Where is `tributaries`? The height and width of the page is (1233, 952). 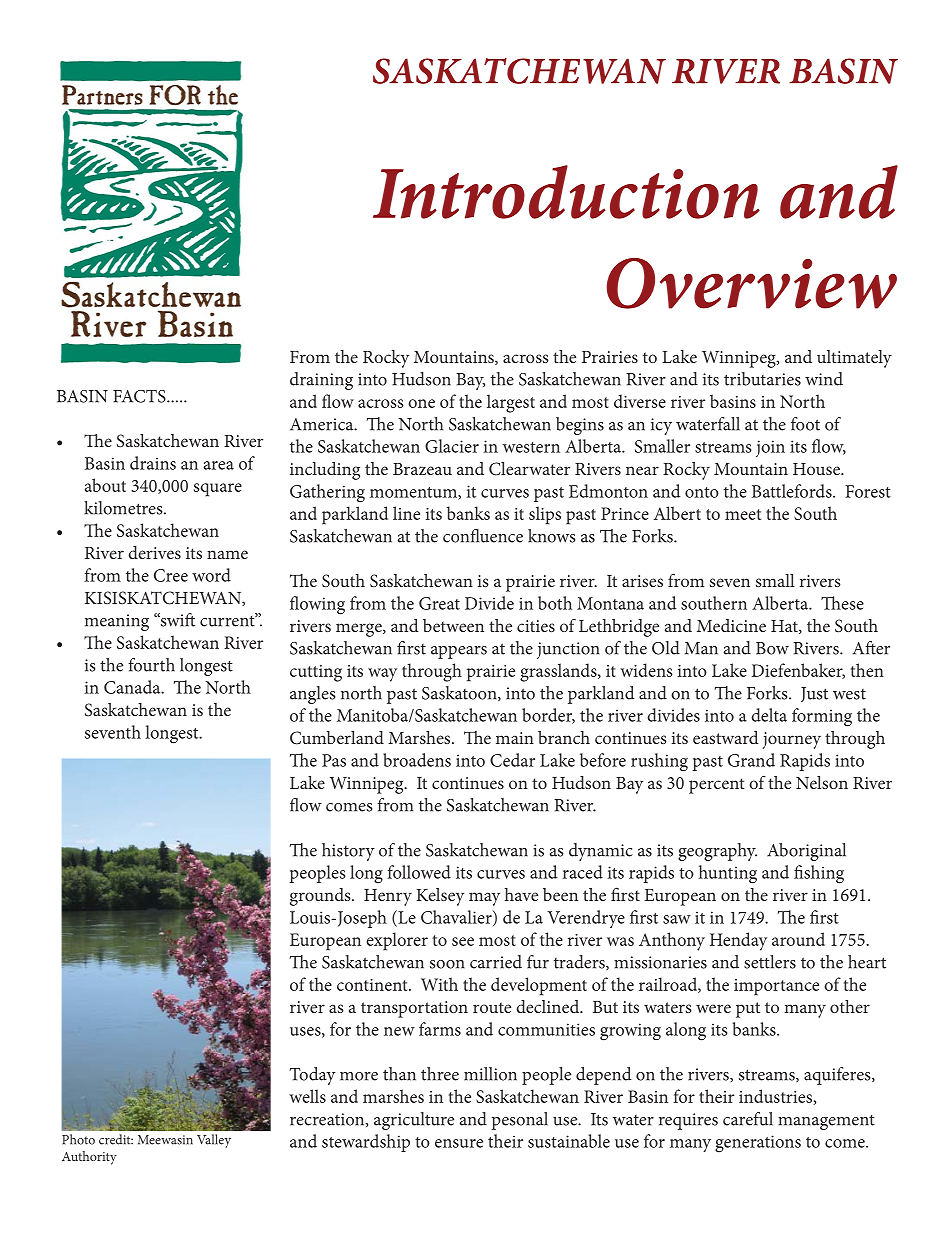
tributaries is located at coordinates (762, 379).
